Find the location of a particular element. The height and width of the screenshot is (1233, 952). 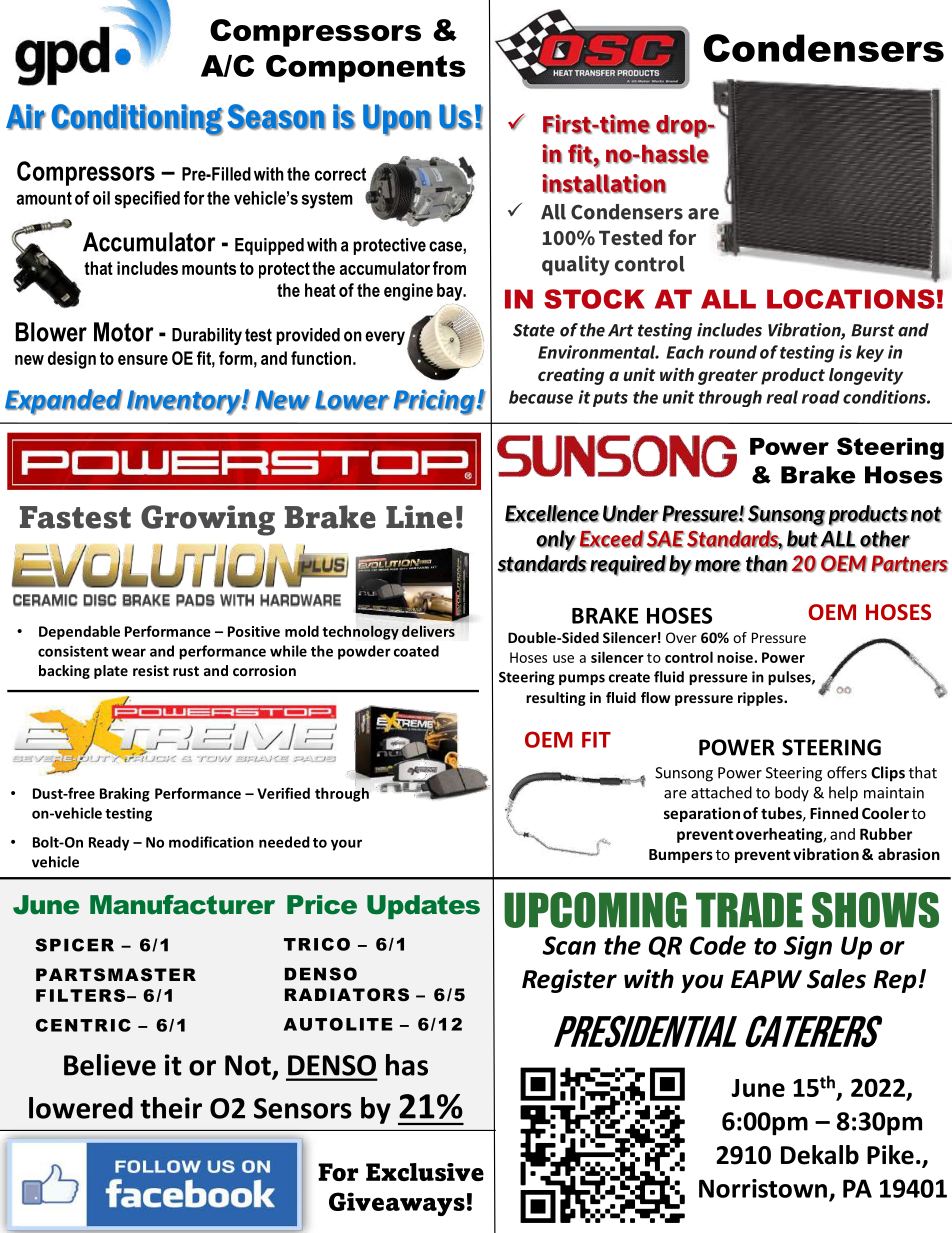

Conditioning is located at coordinates (137, 120).
